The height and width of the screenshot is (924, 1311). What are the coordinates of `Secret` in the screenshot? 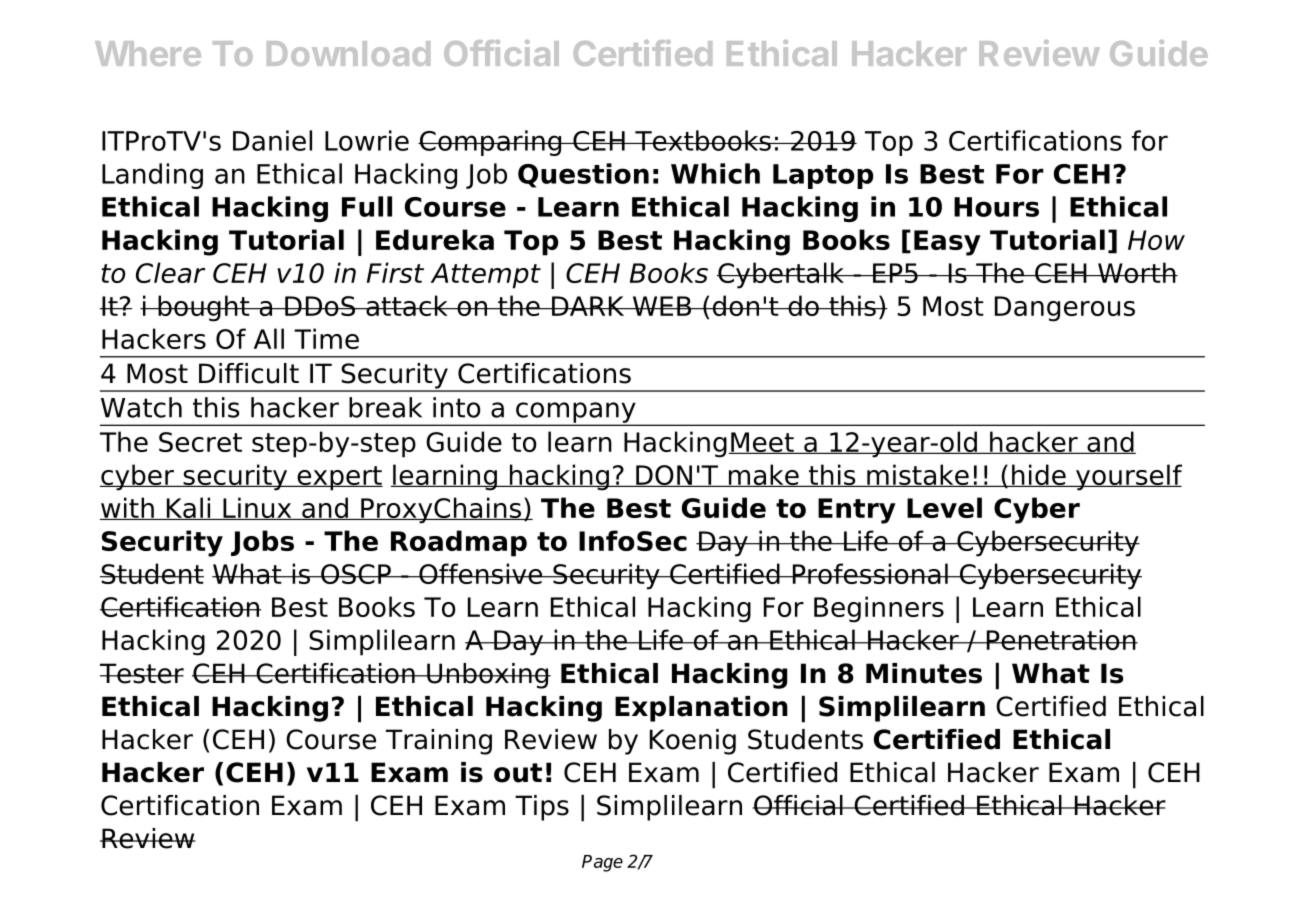 It's located at (200, 442).
